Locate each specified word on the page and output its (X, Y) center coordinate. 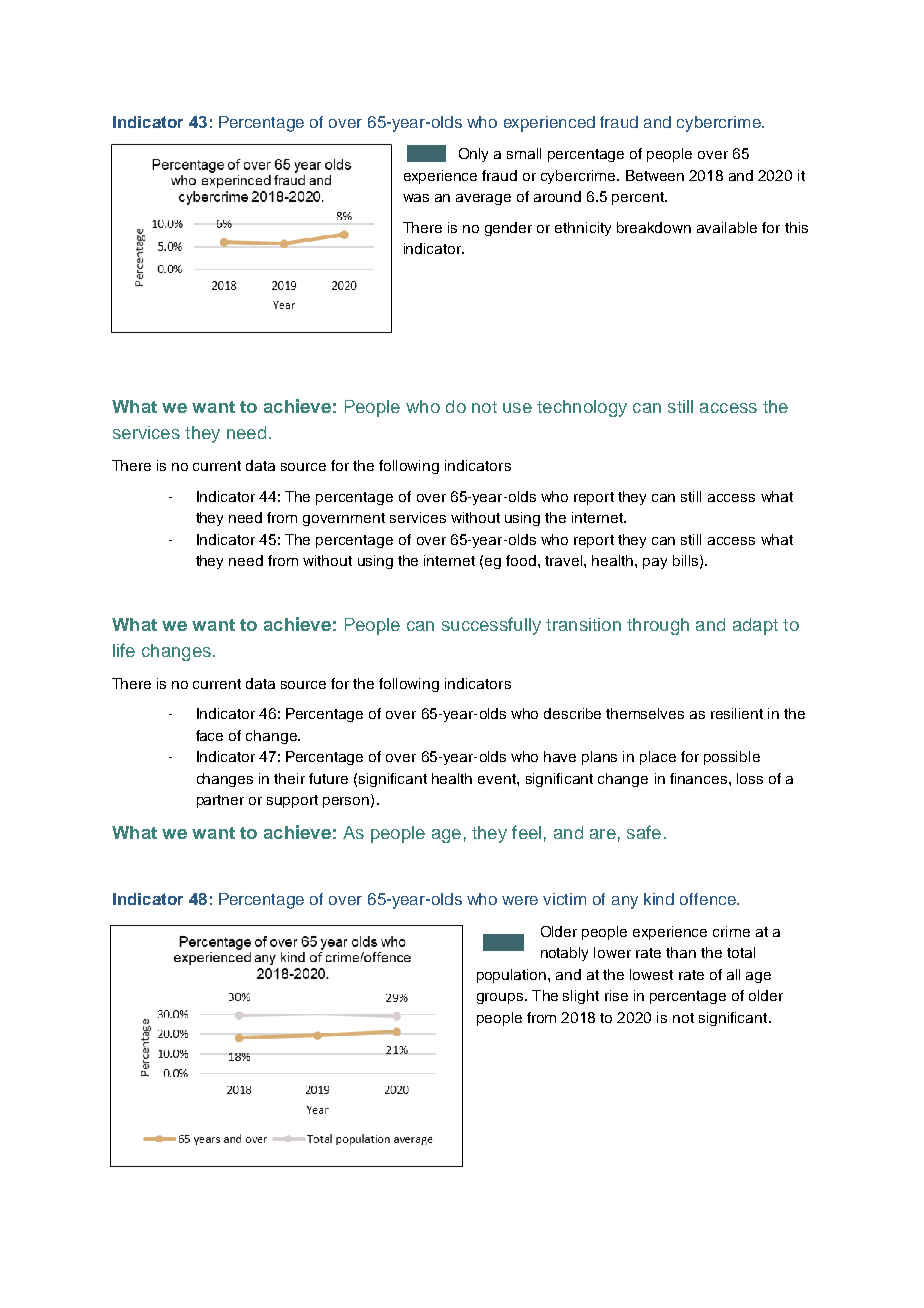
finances (700, 778)
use (517, 408)
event (498, 779)
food (521, 560)
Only (473, 155)
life (124, 650)
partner (220, 801)
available (727, 227)
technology (582, 408)
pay (655, 563)
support (292, 801)
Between (655, 175)
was (416, 198)
